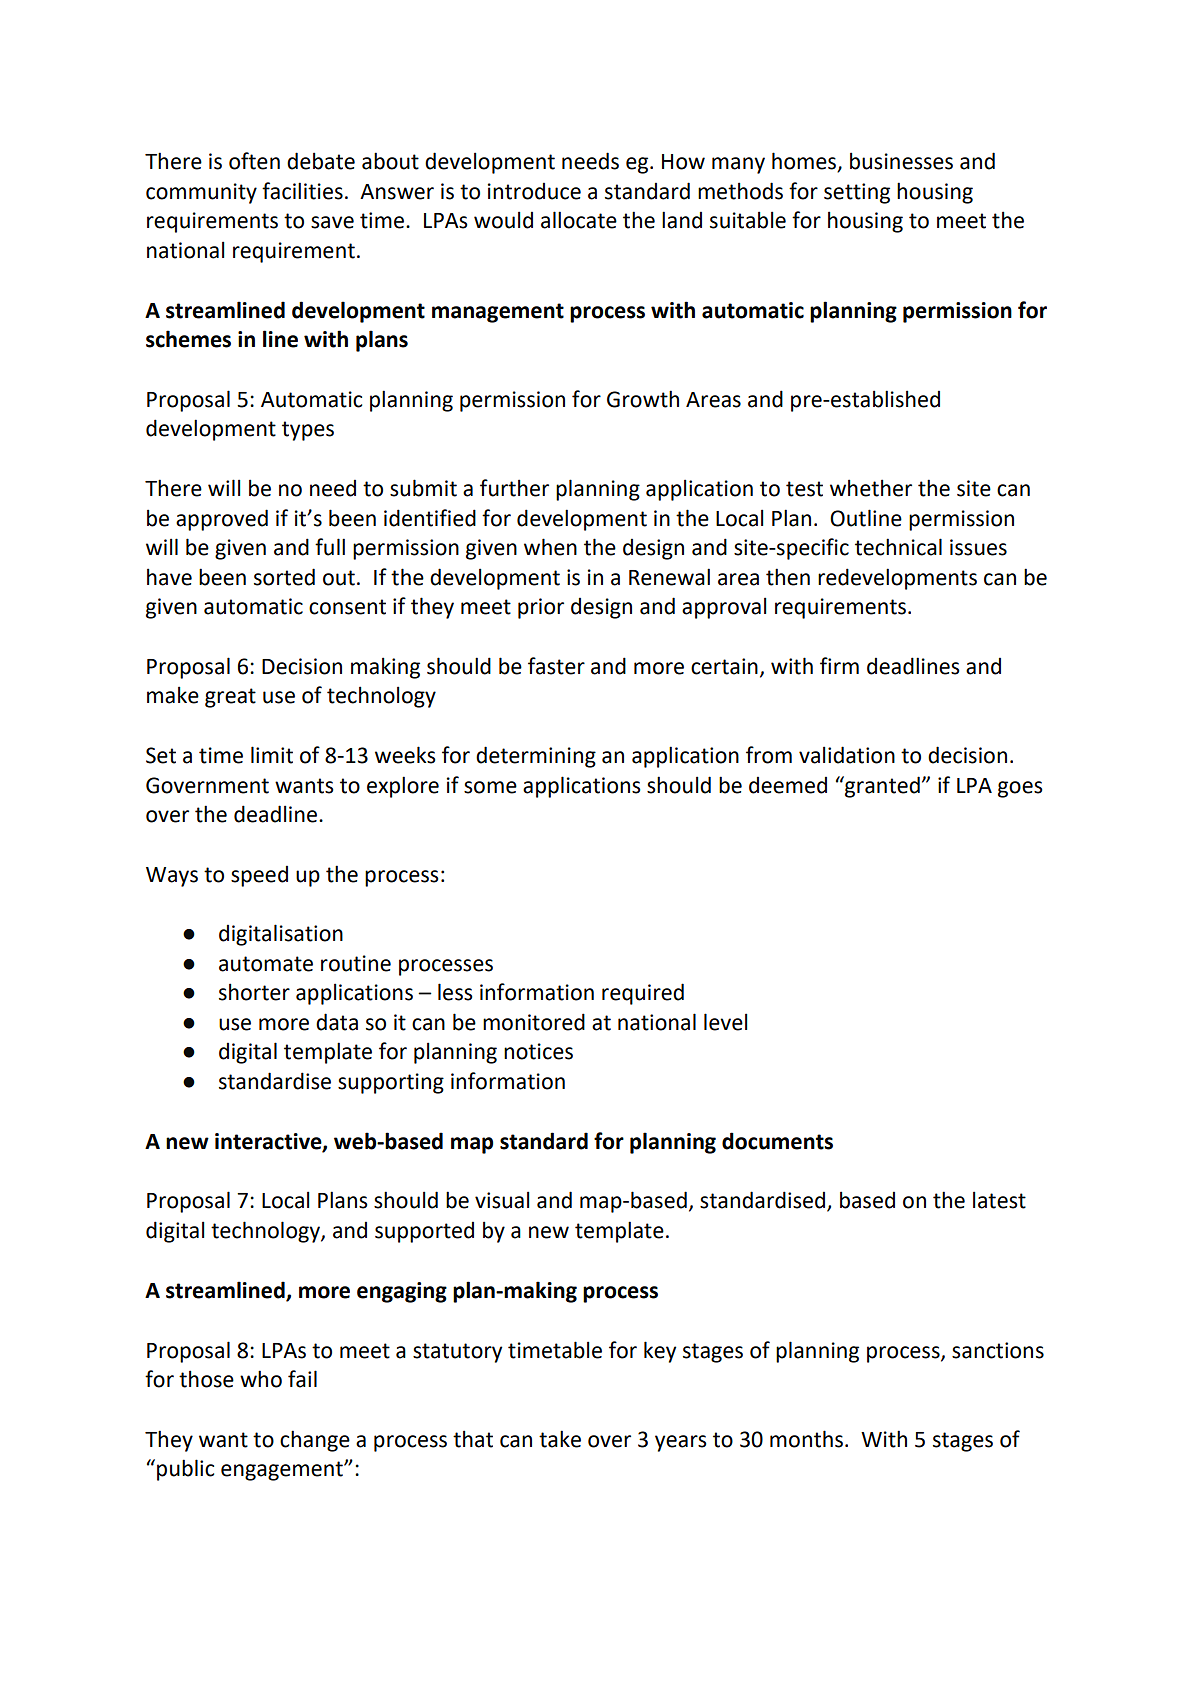 The width and height of the screenshot is (1199, 1696). What do you see at coordinates (538, 1051) in the screenshot?
I see `notices` at bounding box center [538, 1051].
